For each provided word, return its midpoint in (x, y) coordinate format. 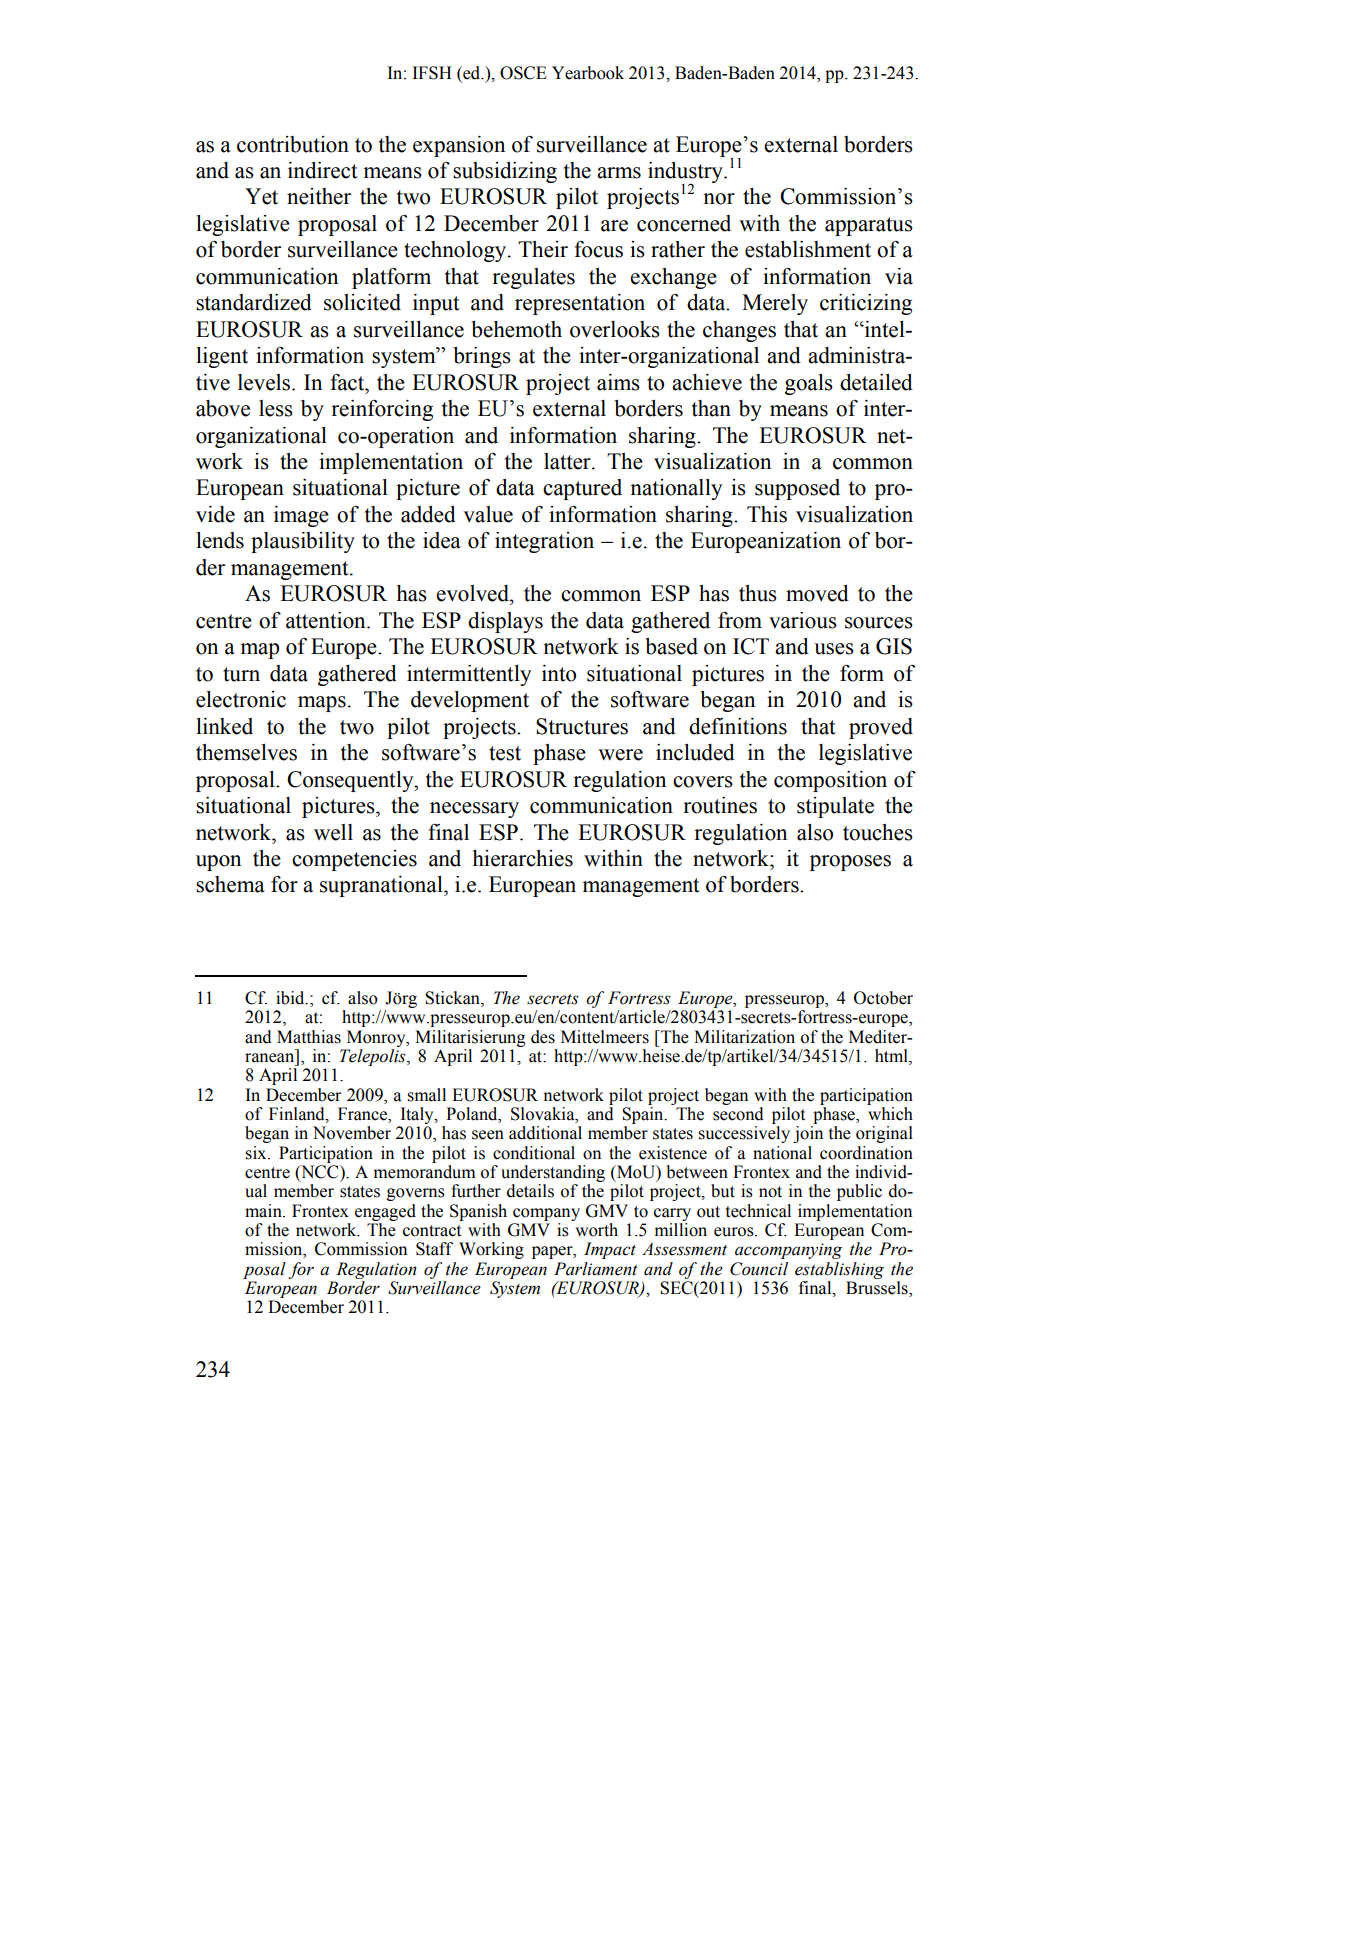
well (333, 832)
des (543, 1037)
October (883, 998)
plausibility (303, 542)
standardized (254, 302)
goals (809, 384)
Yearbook (588, 73)
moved (817, 593)
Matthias (309, 1037)
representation (580, 304)
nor (719, 199)
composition (830, 781)
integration (544, 542)
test (505, 753)
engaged (385, 1212)
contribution (293, 144)
